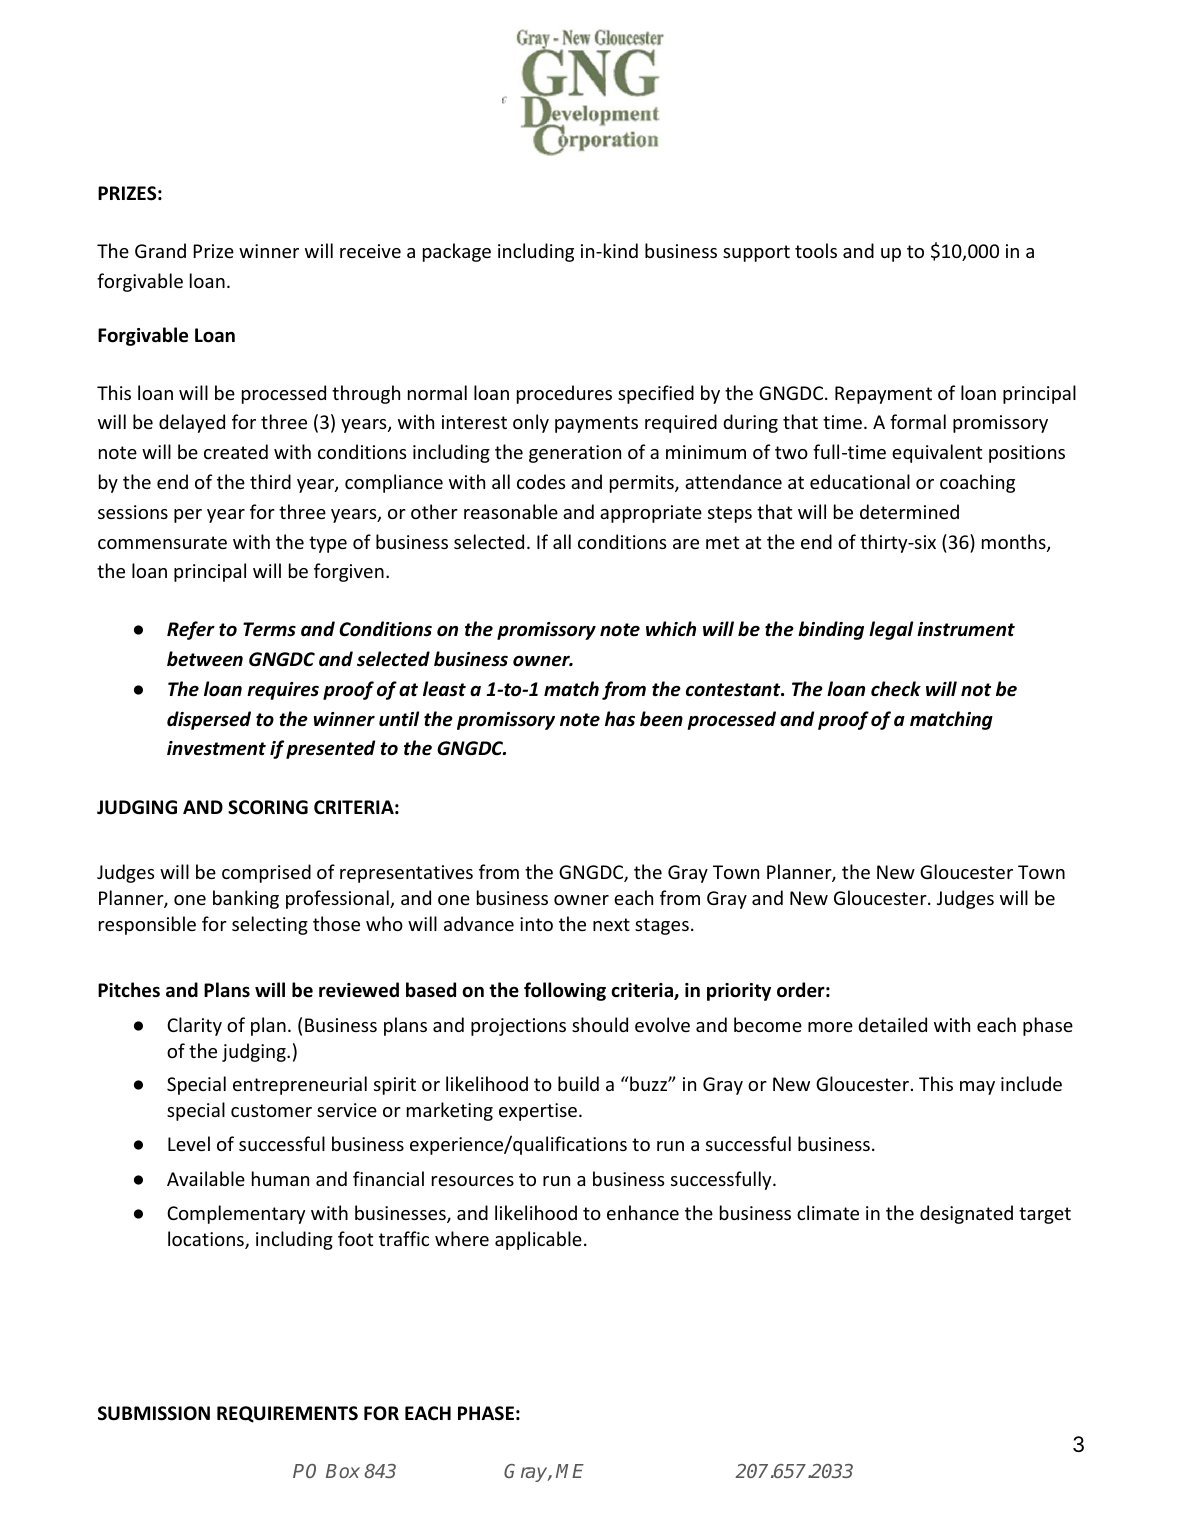 The image size is (1181, 1528). I want to click on which, so click(671, 629).
